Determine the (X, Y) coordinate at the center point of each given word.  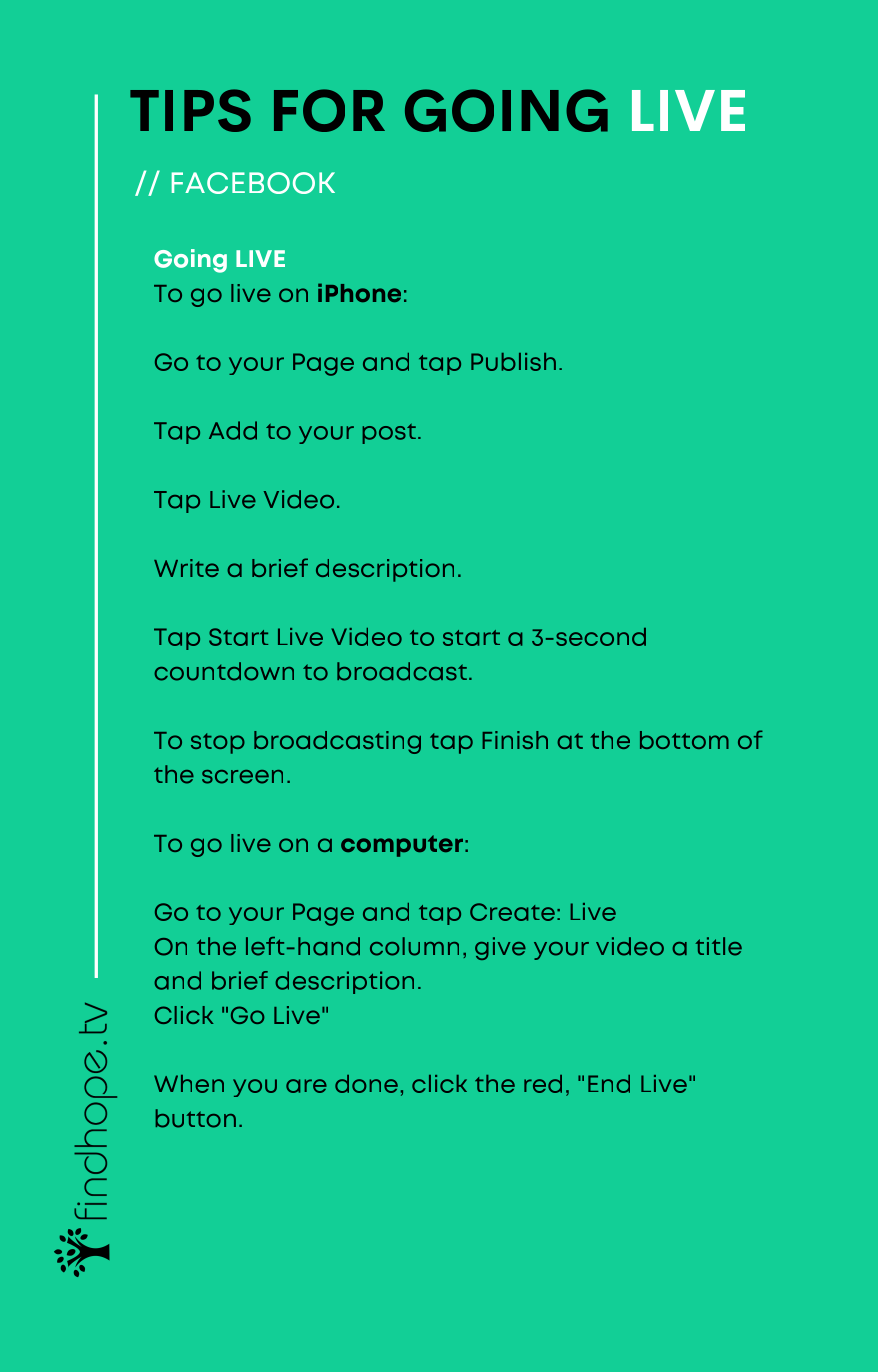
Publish (513, 362)
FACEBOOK (253, 183)
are (306, 1086)
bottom (684, 740)
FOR (329, 110)
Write (186, 568)
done (366, 1084)
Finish (515, 740)
